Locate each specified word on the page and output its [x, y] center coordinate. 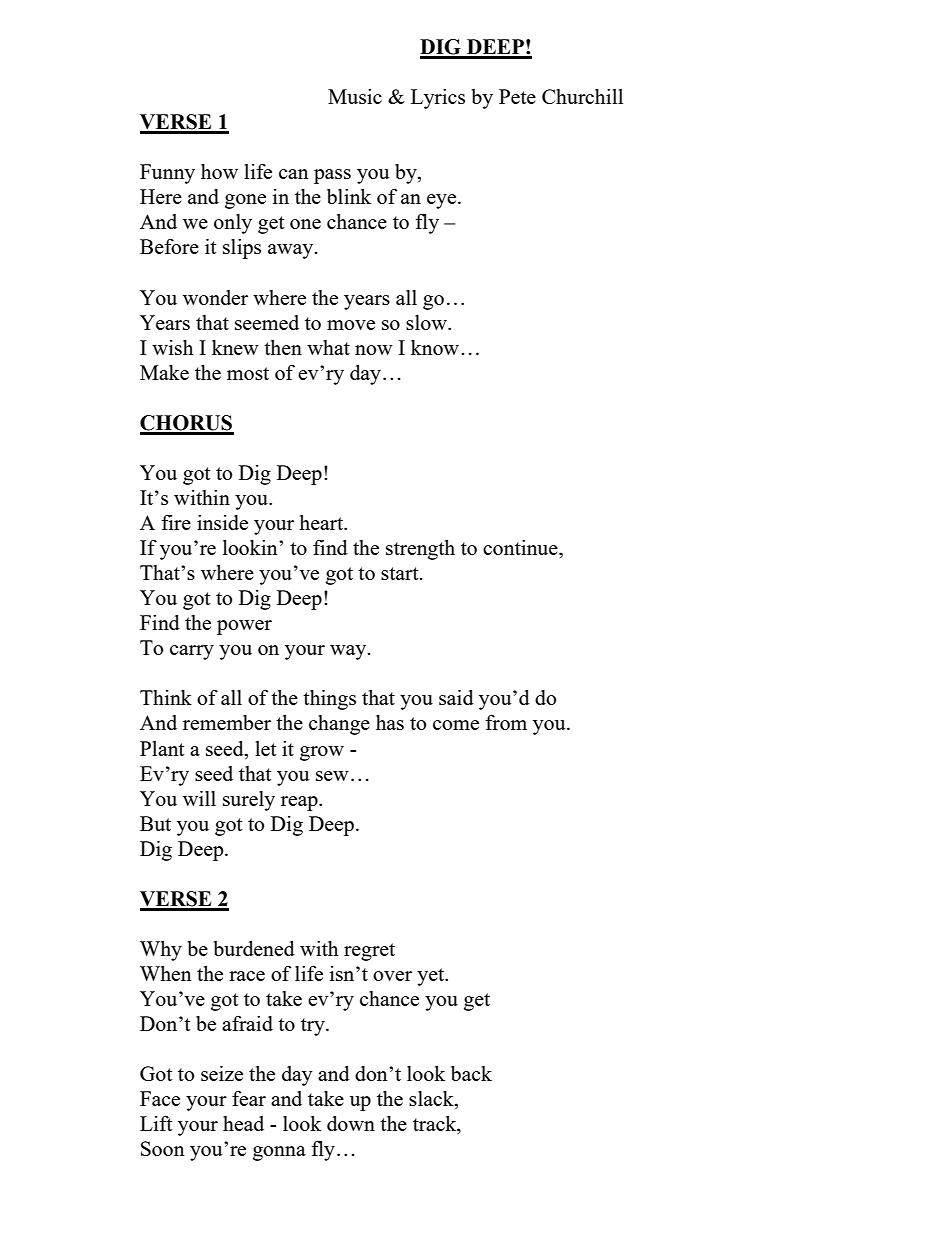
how [219, 171]
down [351, 1123]
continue [521, 547]
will [199, 798]
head [243, 1123]
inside [222, 522]
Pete [517, 96]
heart [322, 522]
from [506, 722]
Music [355, 96]
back [471, 1073]
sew [332, 776]
